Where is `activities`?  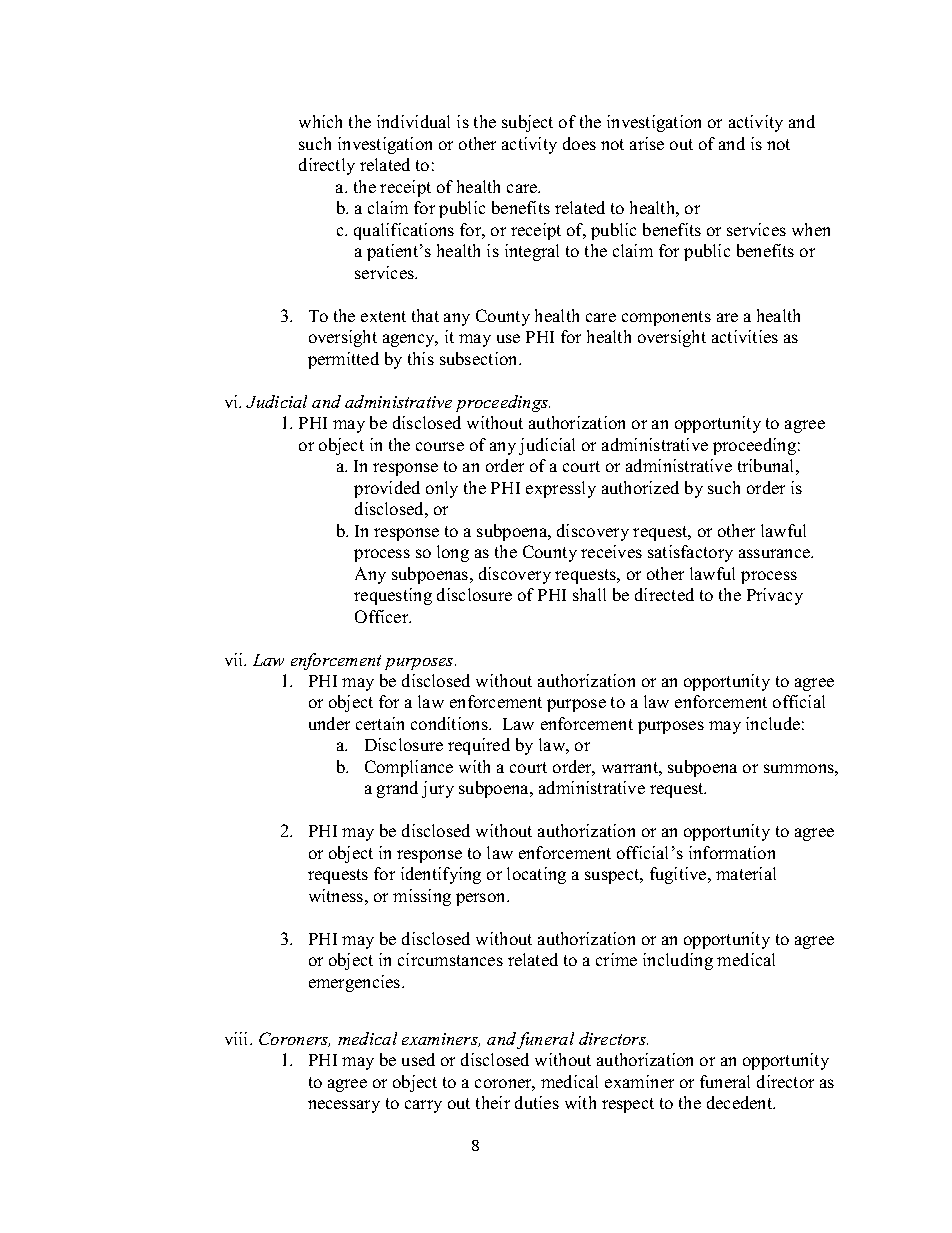
activities is located at coordinates (745, 336).
